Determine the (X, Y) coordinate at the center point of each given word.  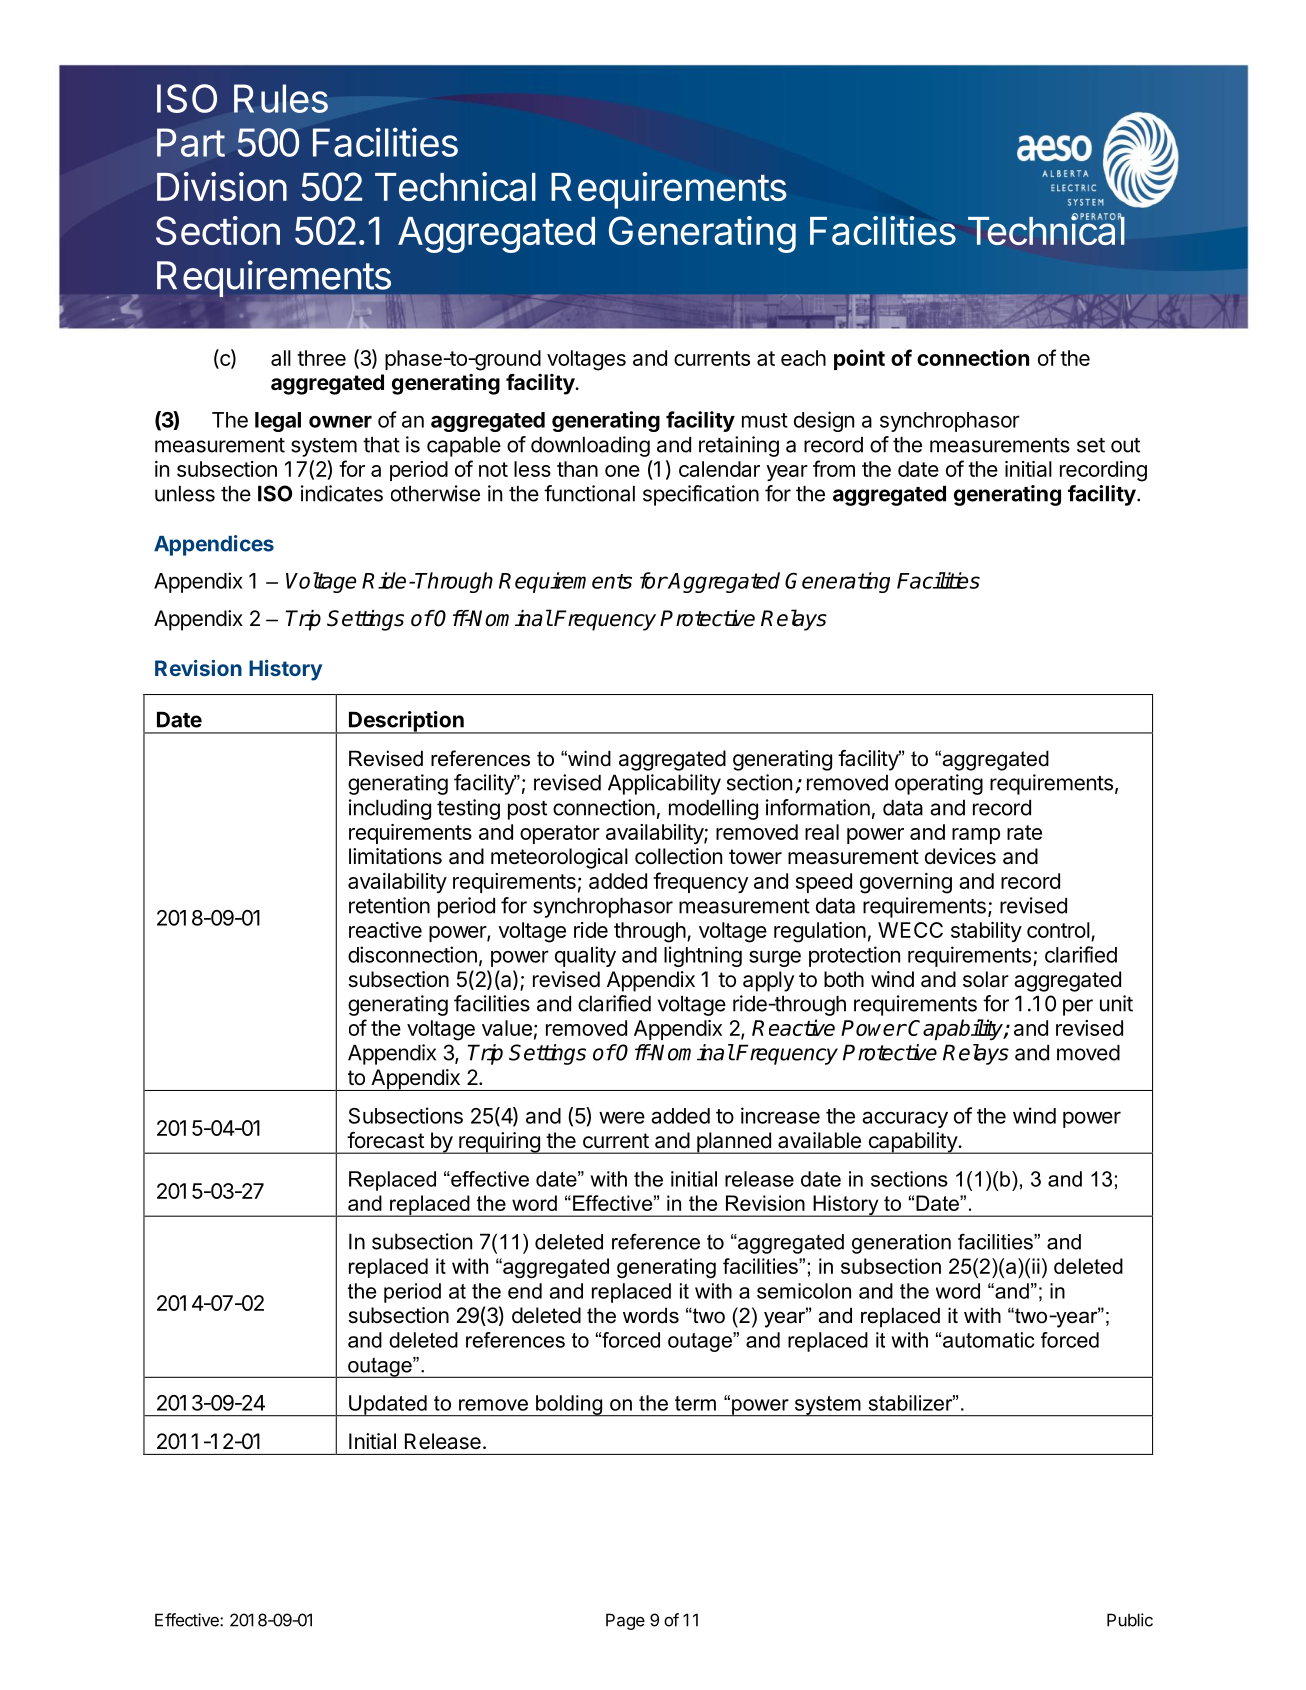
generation (901, 1244)
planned (734, 1143)
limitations (395, 856)
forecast (385, 1140)
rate (1024, 832)
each (803, 358)
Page (625, 1621)
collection (678, 856)
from (834, 468)
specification (701, 495)
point (859, 359)
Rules (281, 98)
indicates (342, 493)
